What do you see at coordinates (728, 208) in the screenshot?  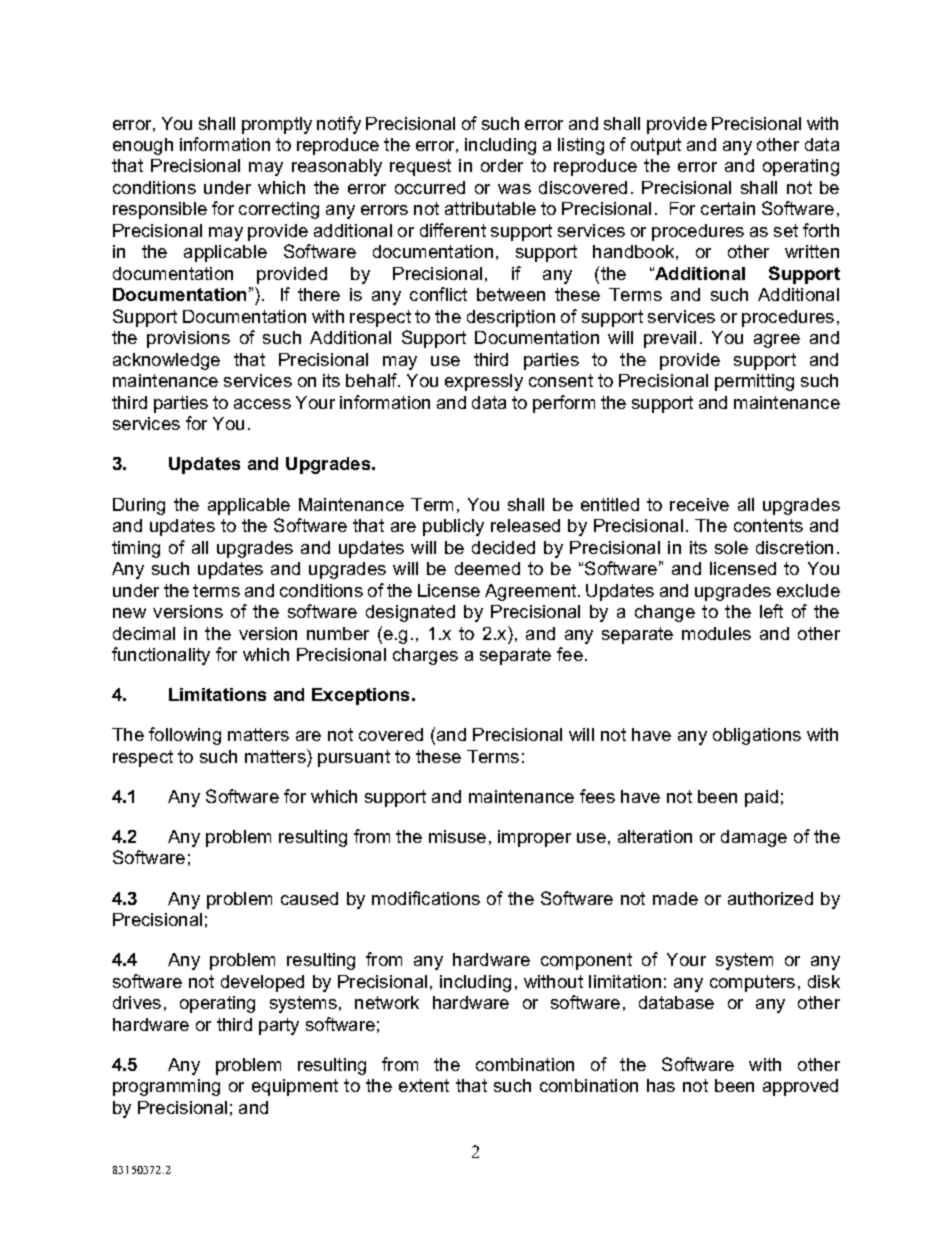 I see `certain` at bounding box center [728, 208].
